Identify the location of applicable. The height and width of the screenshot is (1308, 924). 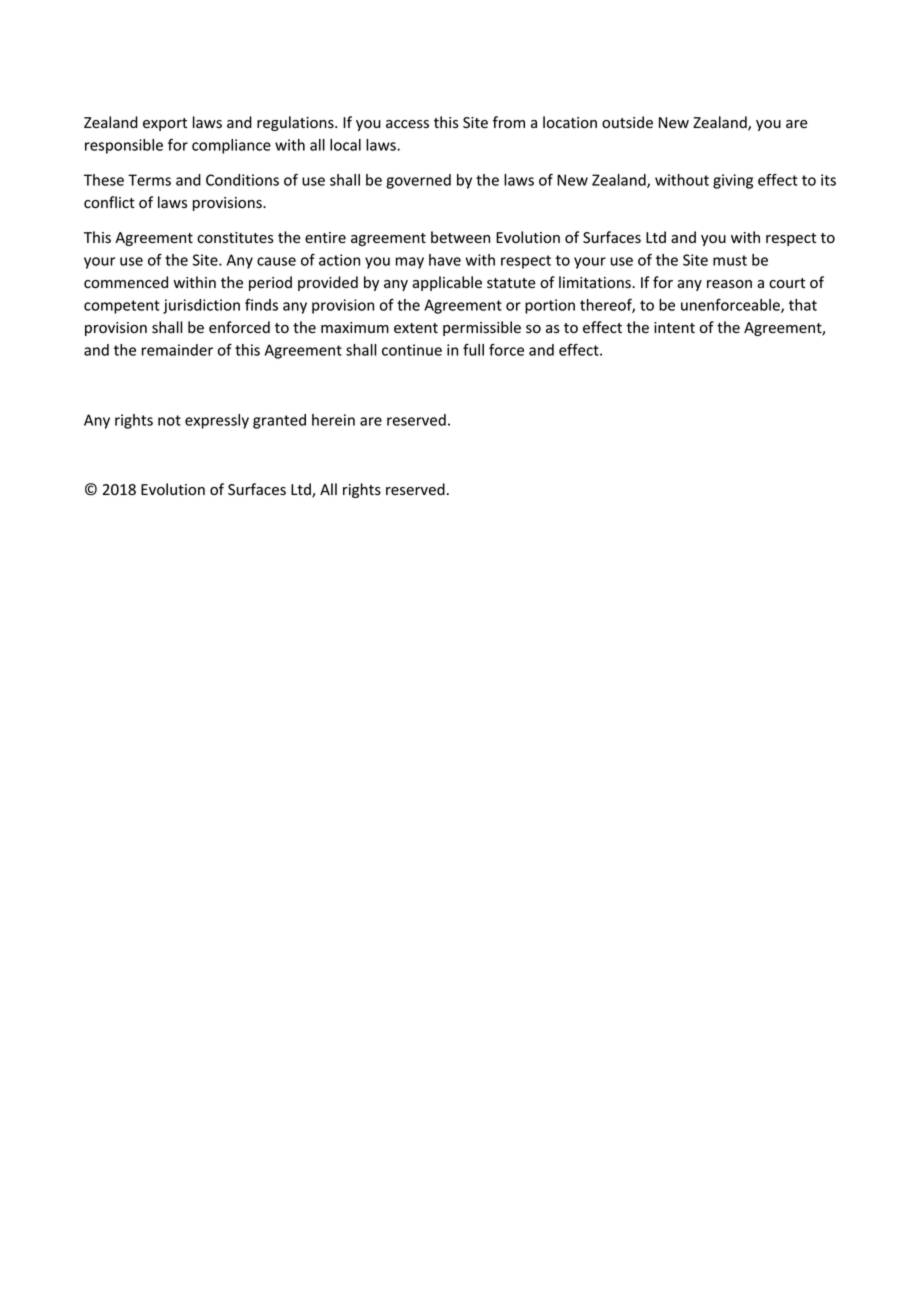
(447, 283).
